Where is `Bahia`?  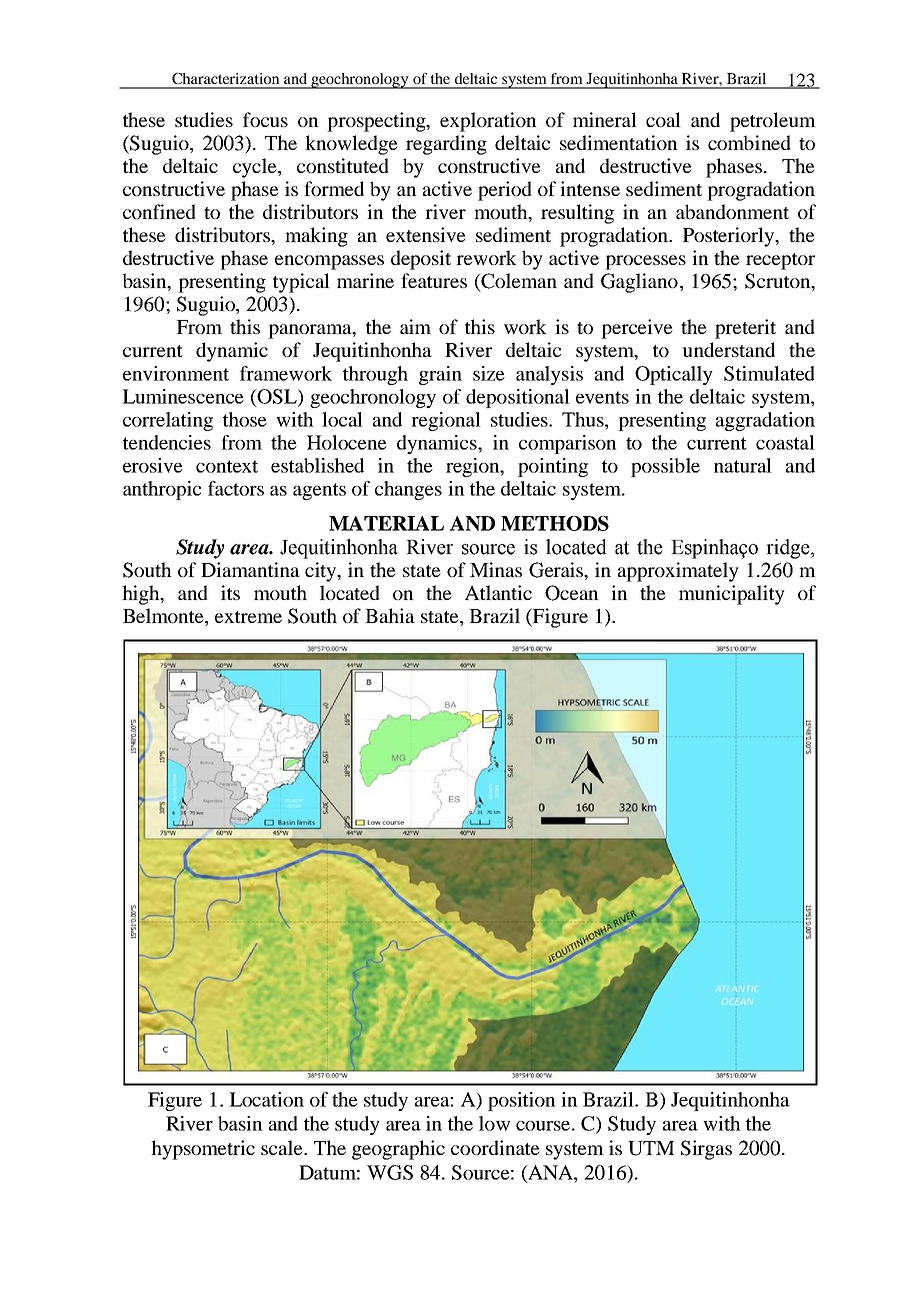
Bahia is located at coordinates (390, 615).
